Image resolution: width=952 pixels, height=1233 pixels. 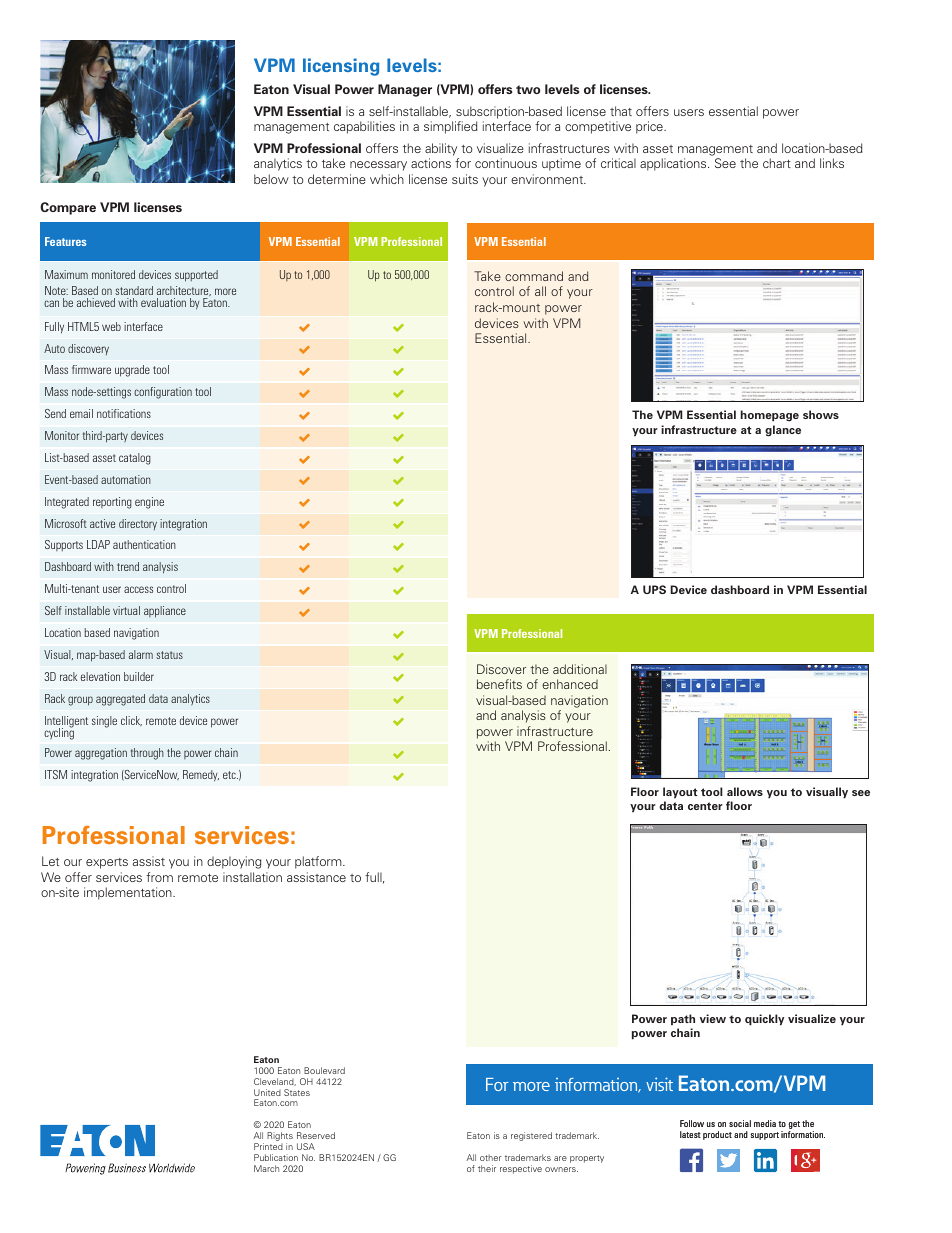 What do you see at coordinates (405, 90) in the screenshot?
I see `Manager` at bounding box center [405, 90].
